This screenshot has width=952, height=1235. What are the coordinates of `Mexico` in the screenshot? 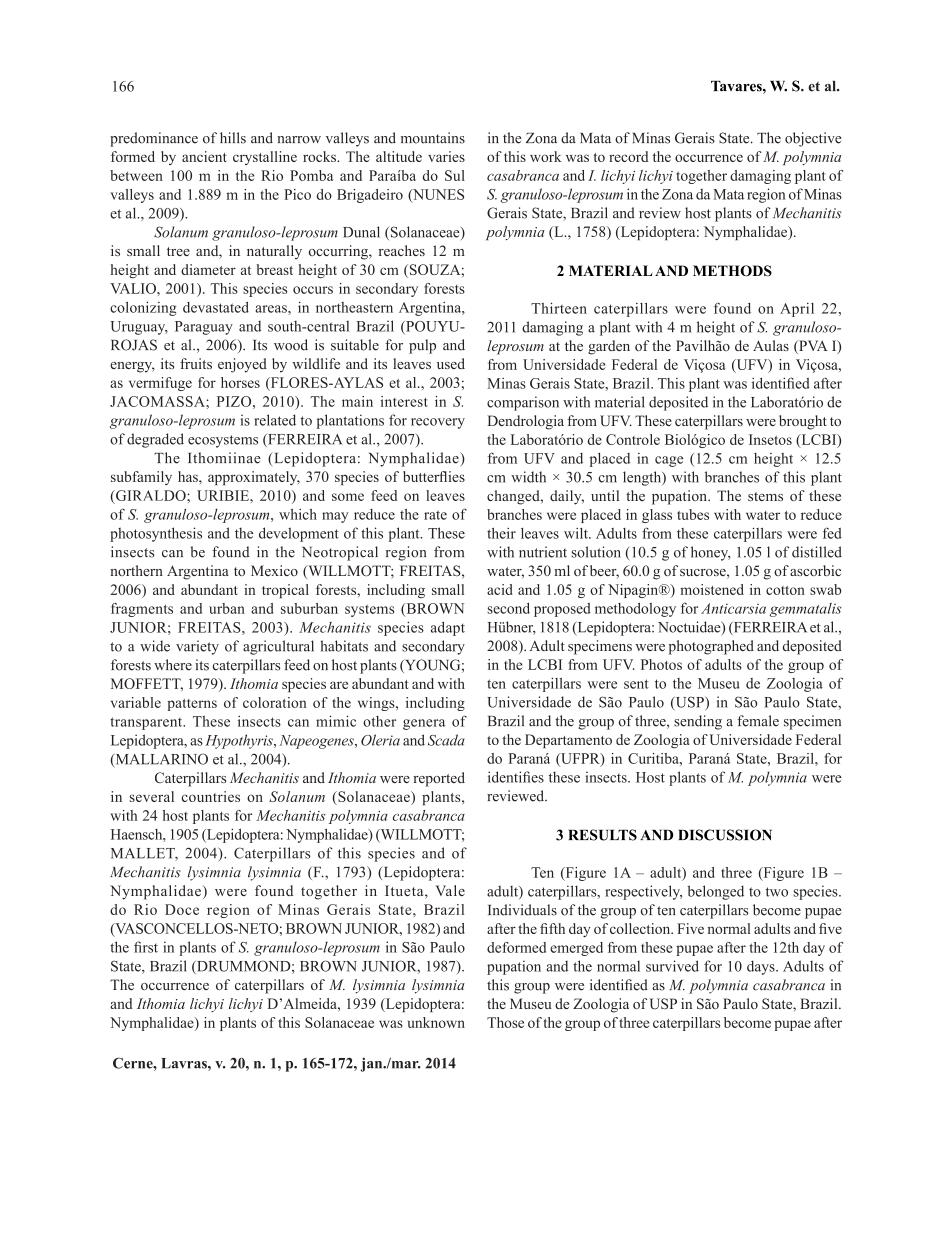 It's located at (274, 570).
